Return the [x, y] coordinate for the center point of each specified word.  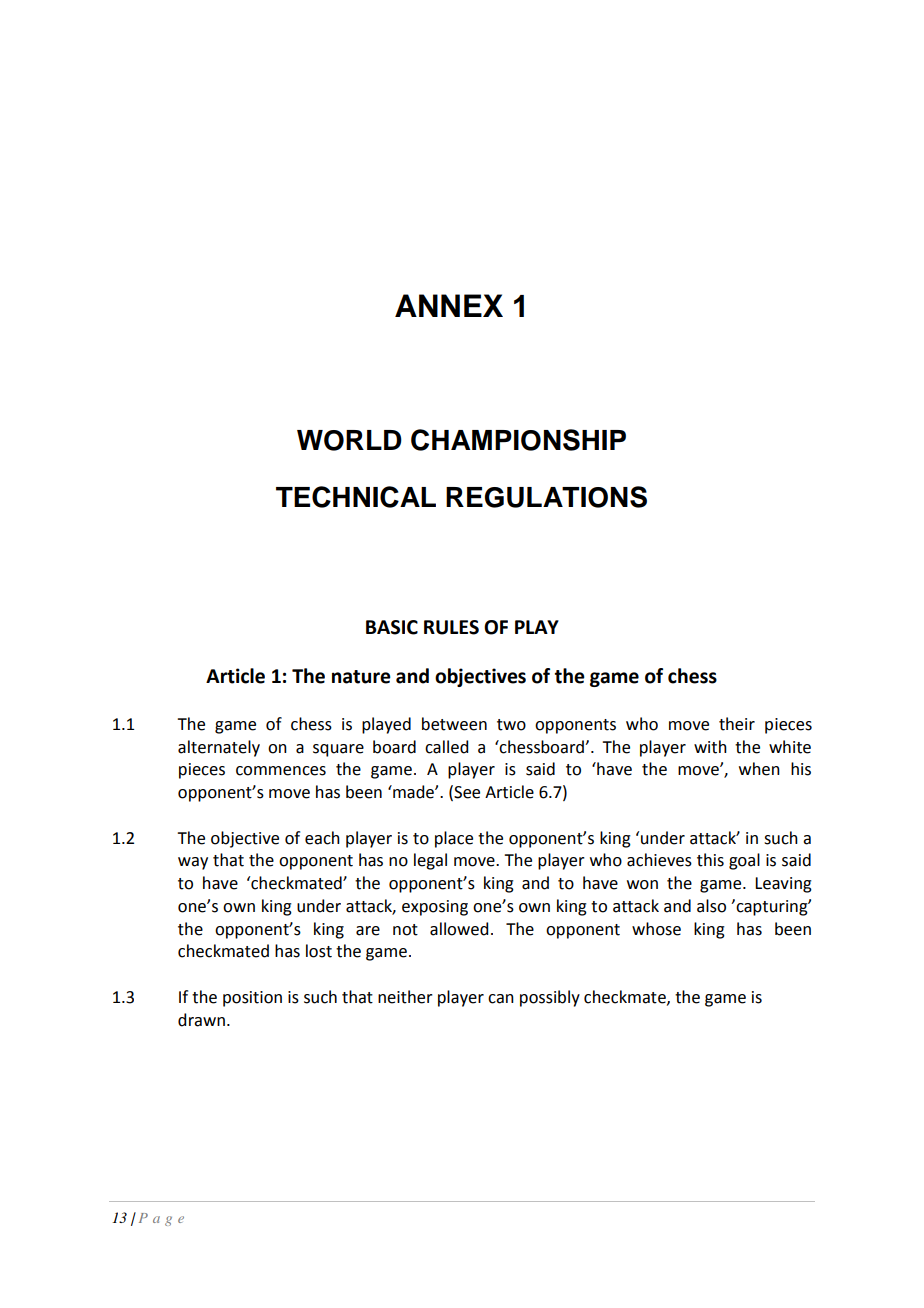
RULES [451, 627]
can [501, 999]
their [737, 724]
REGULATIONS [546, 497]
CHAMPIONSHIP [518, 440]
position [252, 999]
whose [656, 929]
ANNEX [449, 305]
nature [361, 677]
